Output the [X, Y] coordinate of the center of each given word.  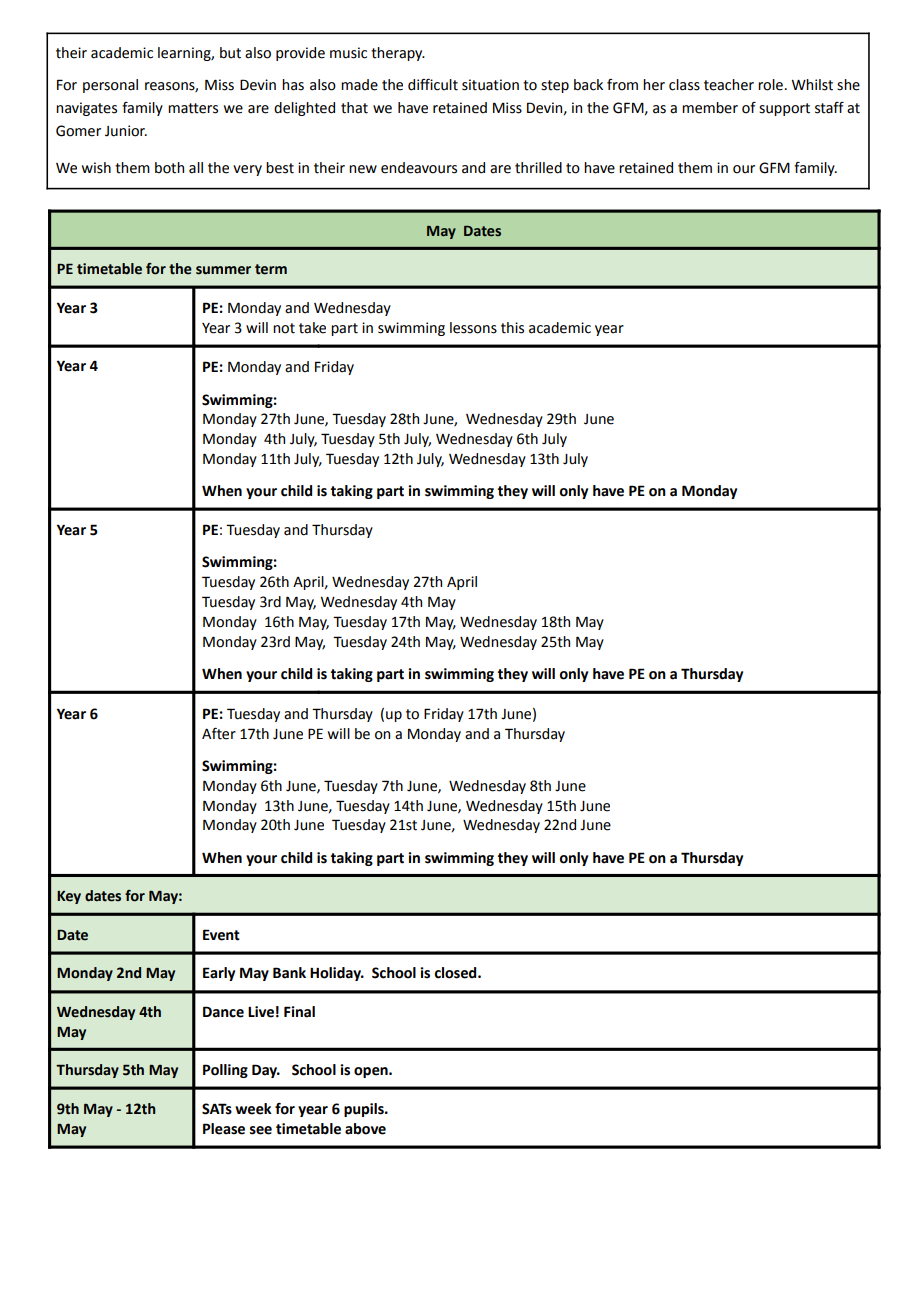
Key [69, 897]
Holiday [337, 974]
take [312, 328]
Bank [289, 973]
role [770, 85]
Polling [225, 1071]
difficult [433, 84]
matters [193, 108]
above [365, 1129]
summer [223, 270]
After [219, 733]
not [284, 328]
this [512, 328]
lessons [473, 328]
